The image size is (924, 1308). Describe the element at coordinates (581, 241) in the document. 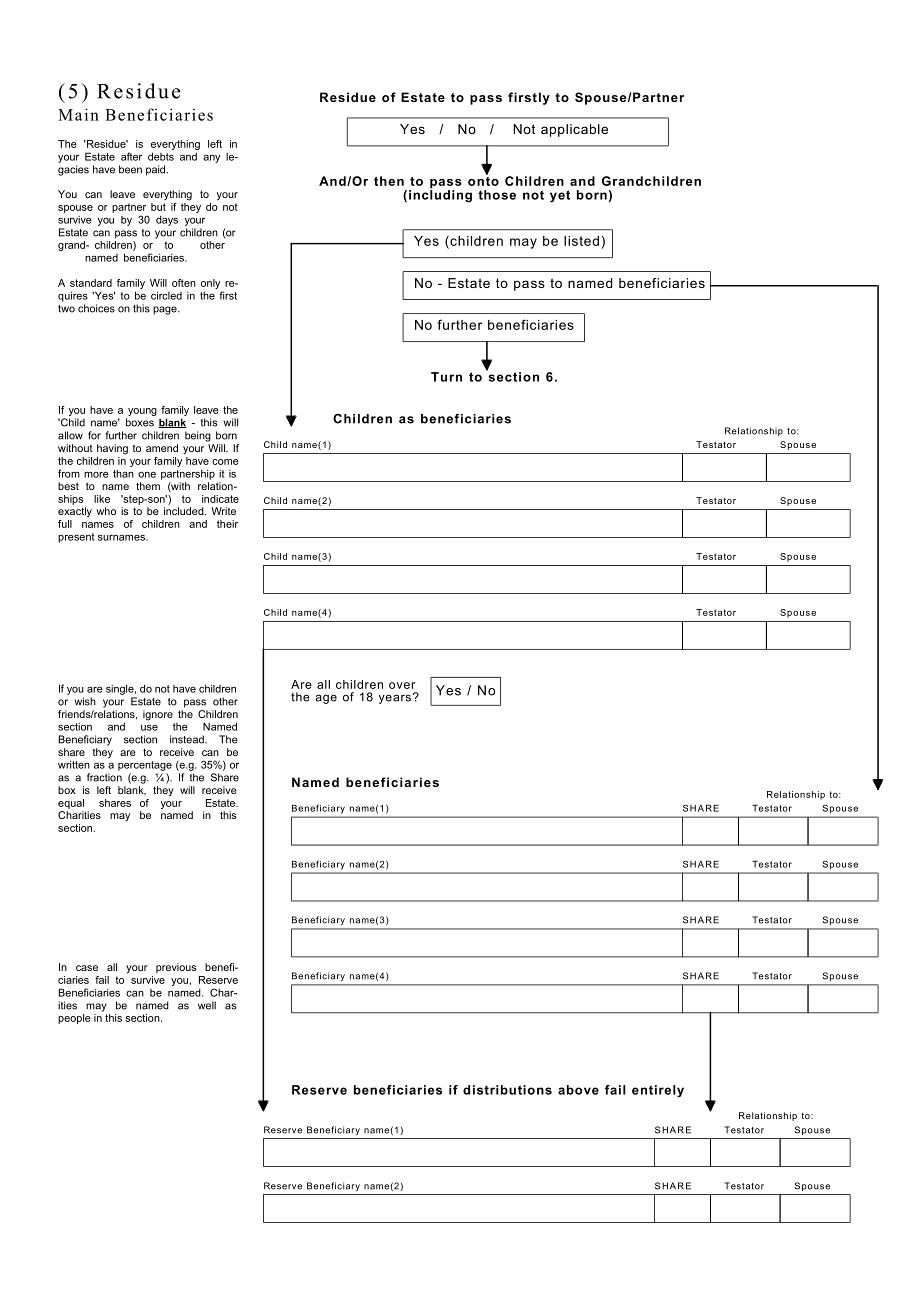

I see `listed` at that location.
